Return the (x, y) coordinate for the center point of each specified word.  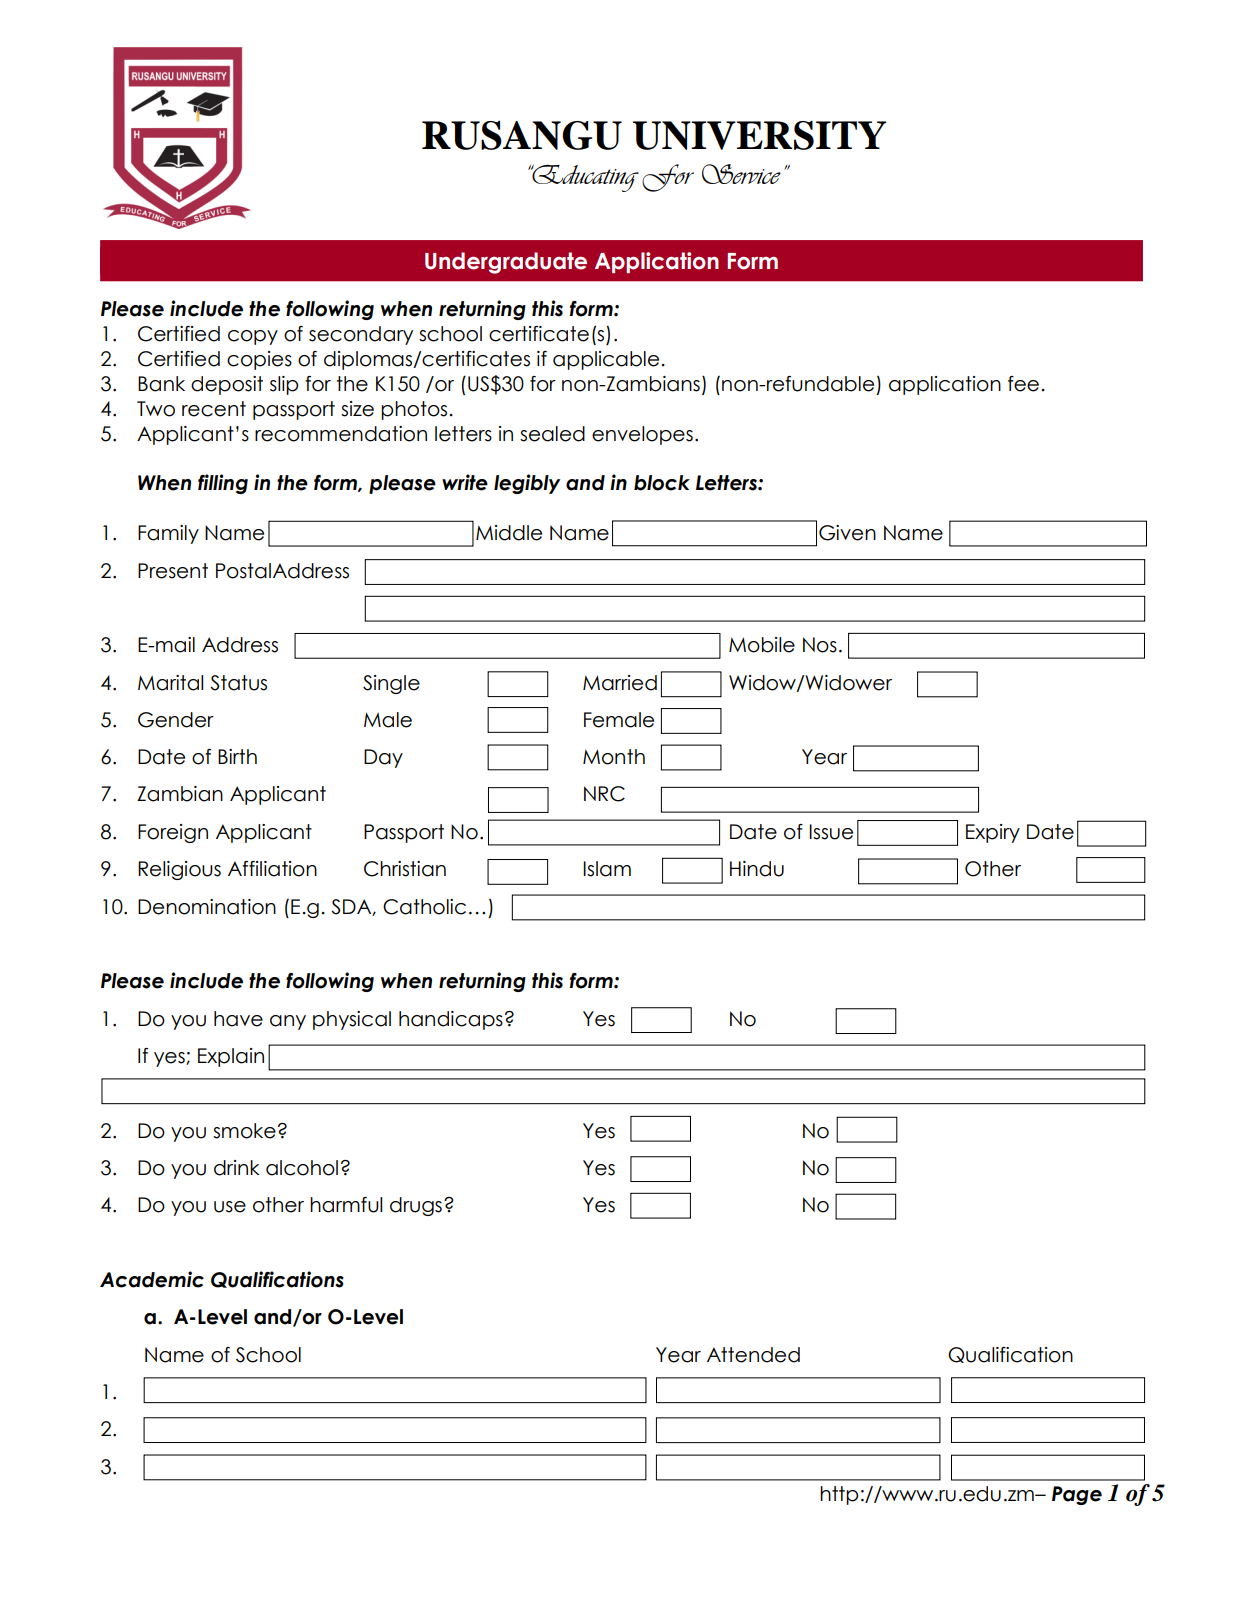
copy (253, 337)
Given (847, 533)
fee (1023, 384)
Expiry (993, 833)
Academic (152, 1279)
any (288, 1022)
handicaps (451, 1020)
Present (173, 571)
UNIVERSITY (760, 135)
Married (620, 683)
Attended (753, 1355)
